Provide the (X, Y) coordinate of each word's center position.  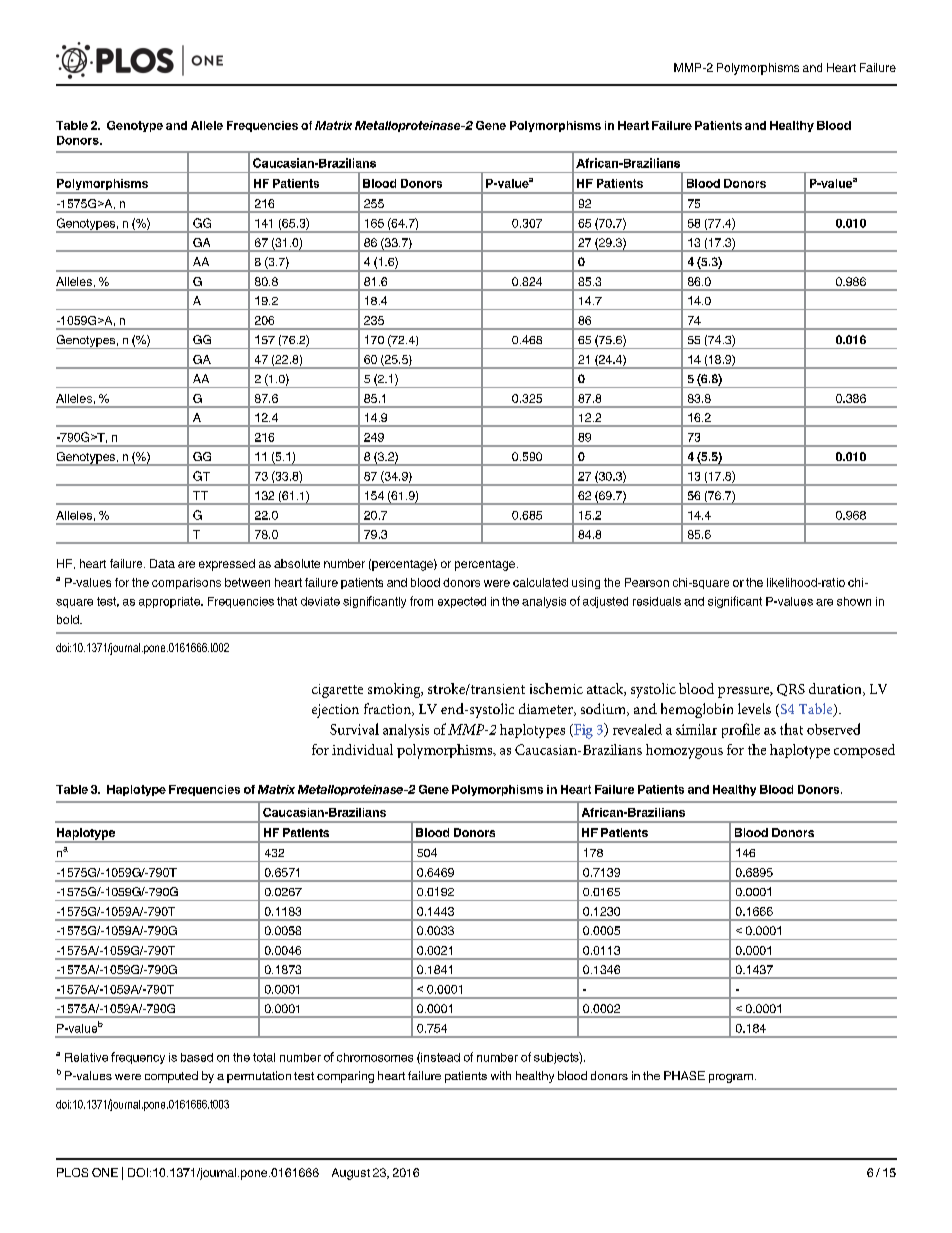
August (351, 1174)
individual (362, 749)
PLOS (72, 1172)
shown (854, 601)
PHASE (684, 1075)
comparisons (186, 583)
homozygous (684, 751)
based (197, 1057)
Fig (582, 731)
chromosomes (375, 1057)
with (501, 1075)
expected (462, 602)
